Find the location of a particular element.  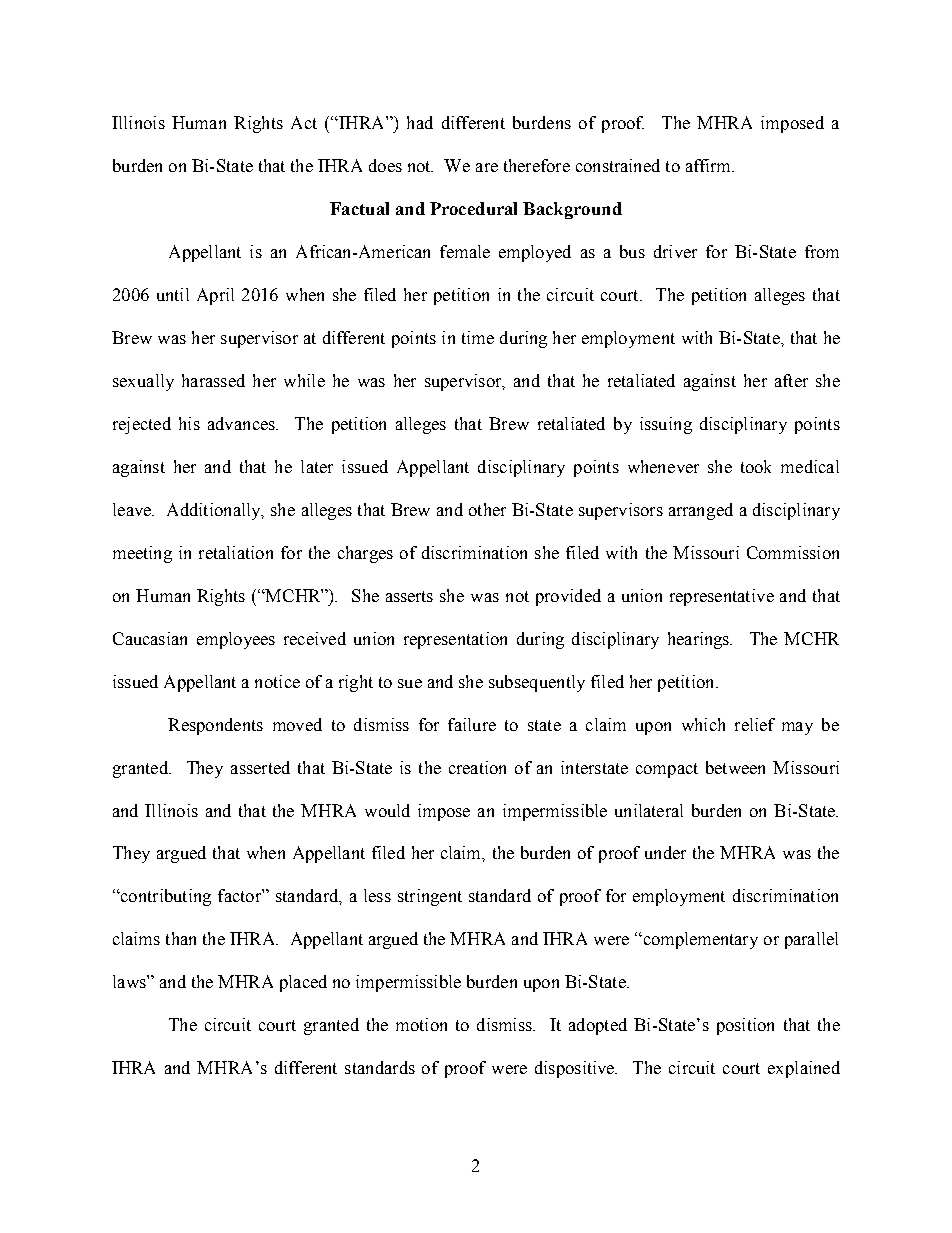

laws is located at coordinates (130, 981).
